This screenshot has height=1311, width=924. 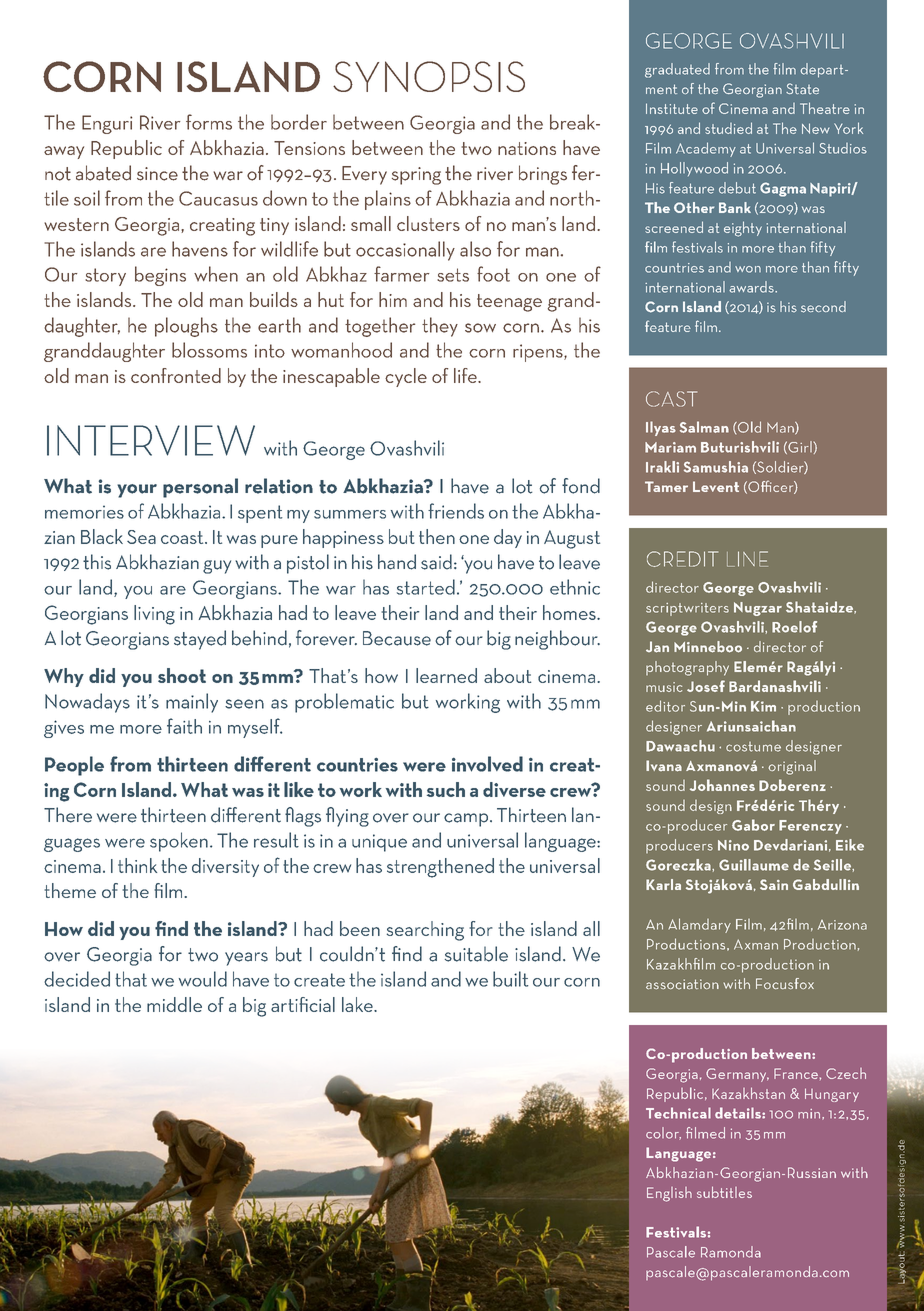 I want to click on middle, so click(x=174, y=1004).
